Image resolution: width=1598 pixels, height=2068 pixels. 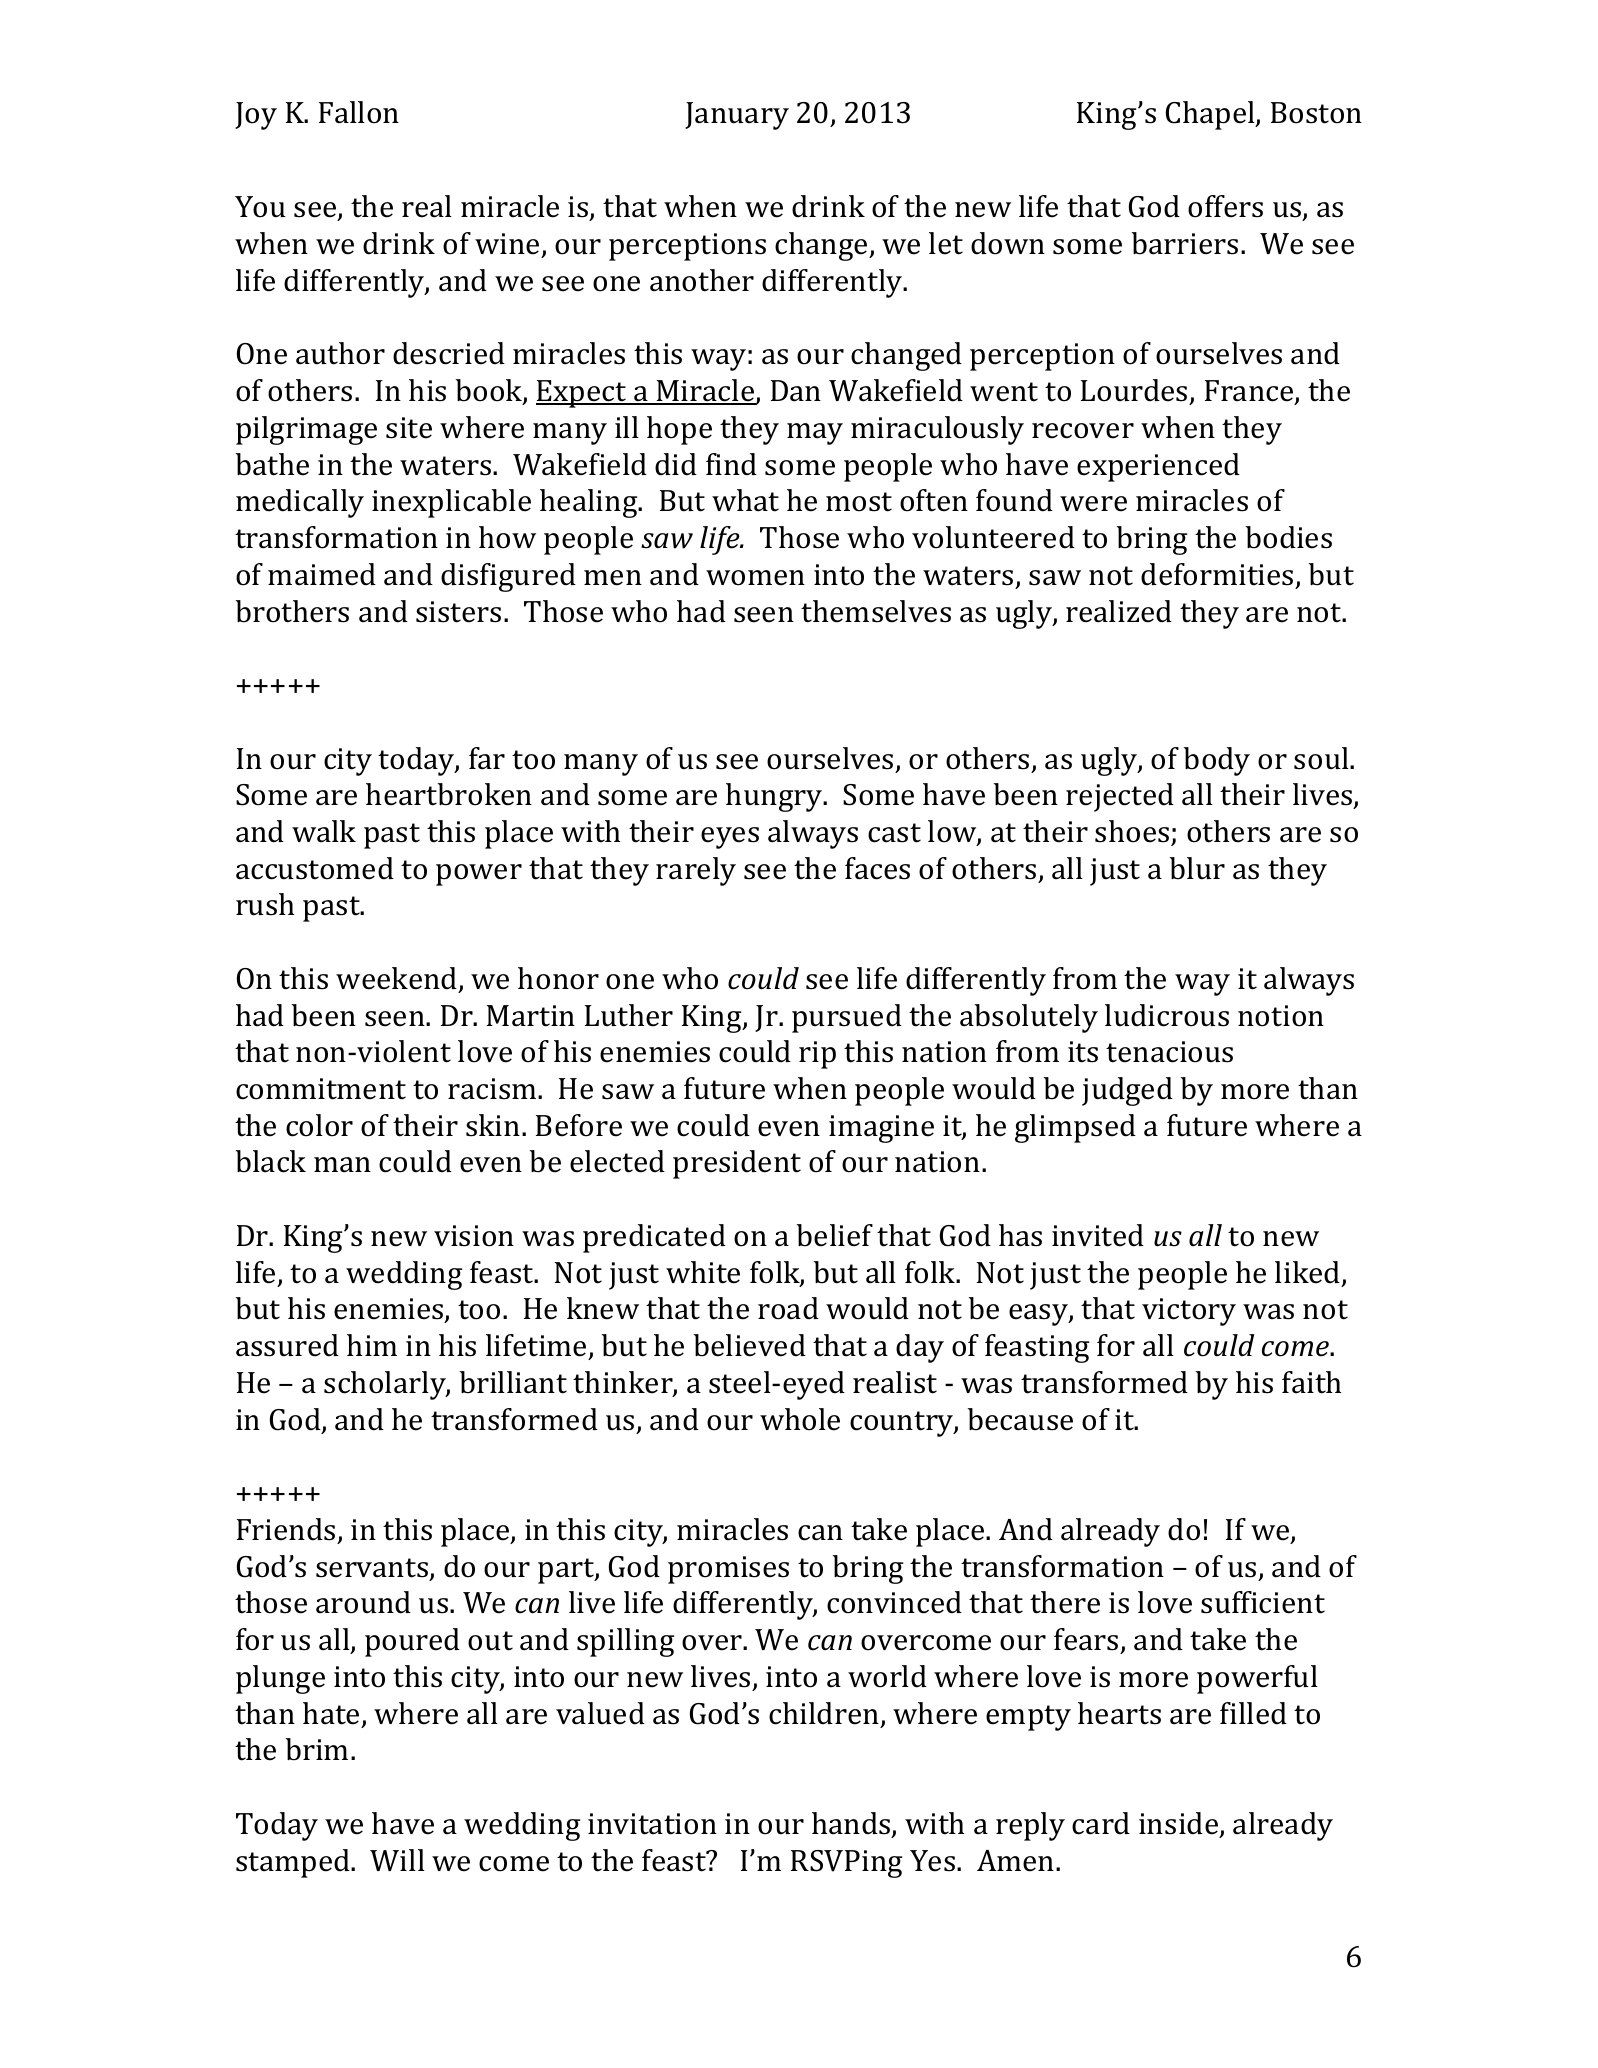 I want to click on hands, so click(x=852, y=1824).
